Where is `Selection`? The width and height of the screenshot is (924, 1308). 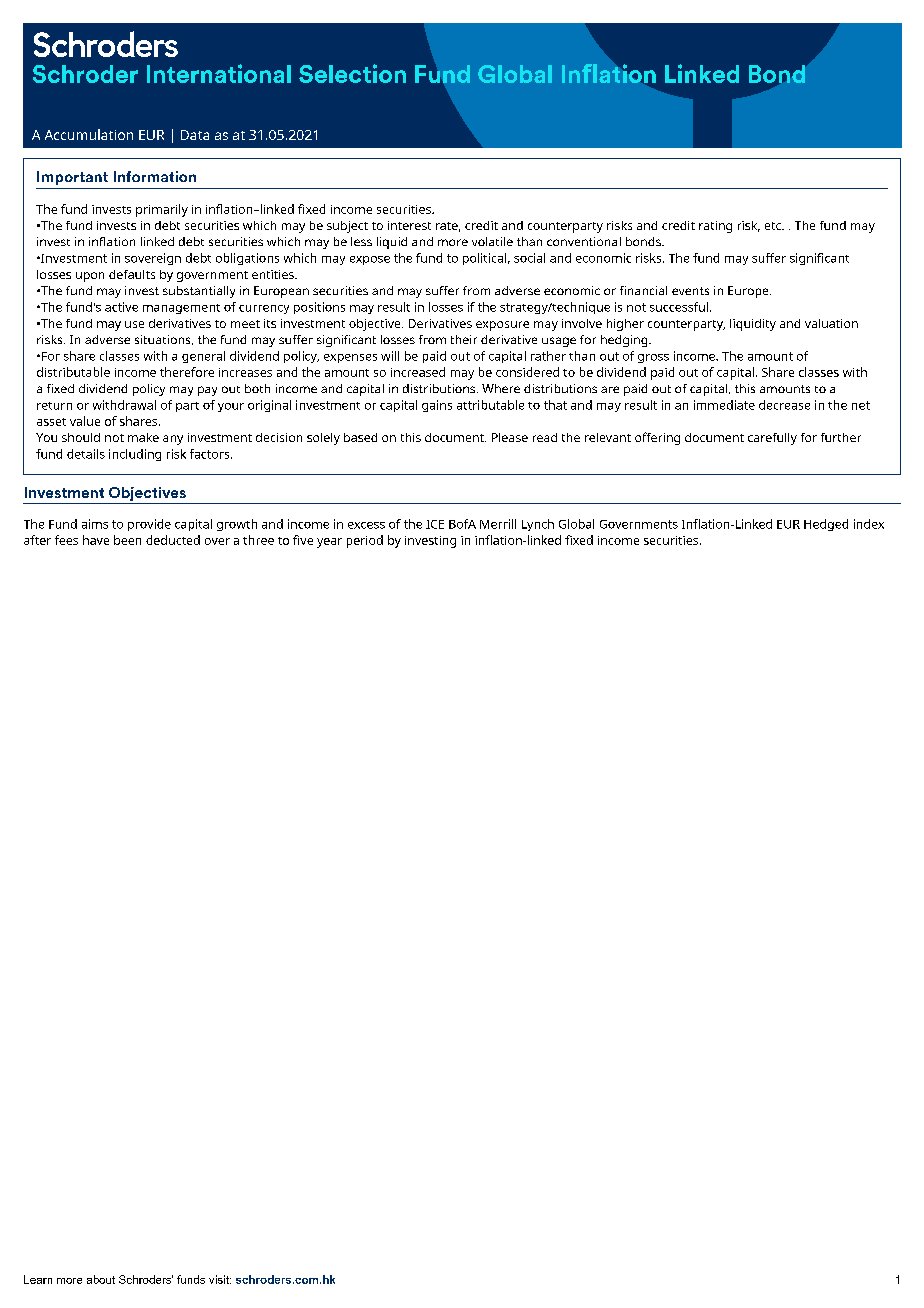 Selection is located at coordinates (352, 73).
